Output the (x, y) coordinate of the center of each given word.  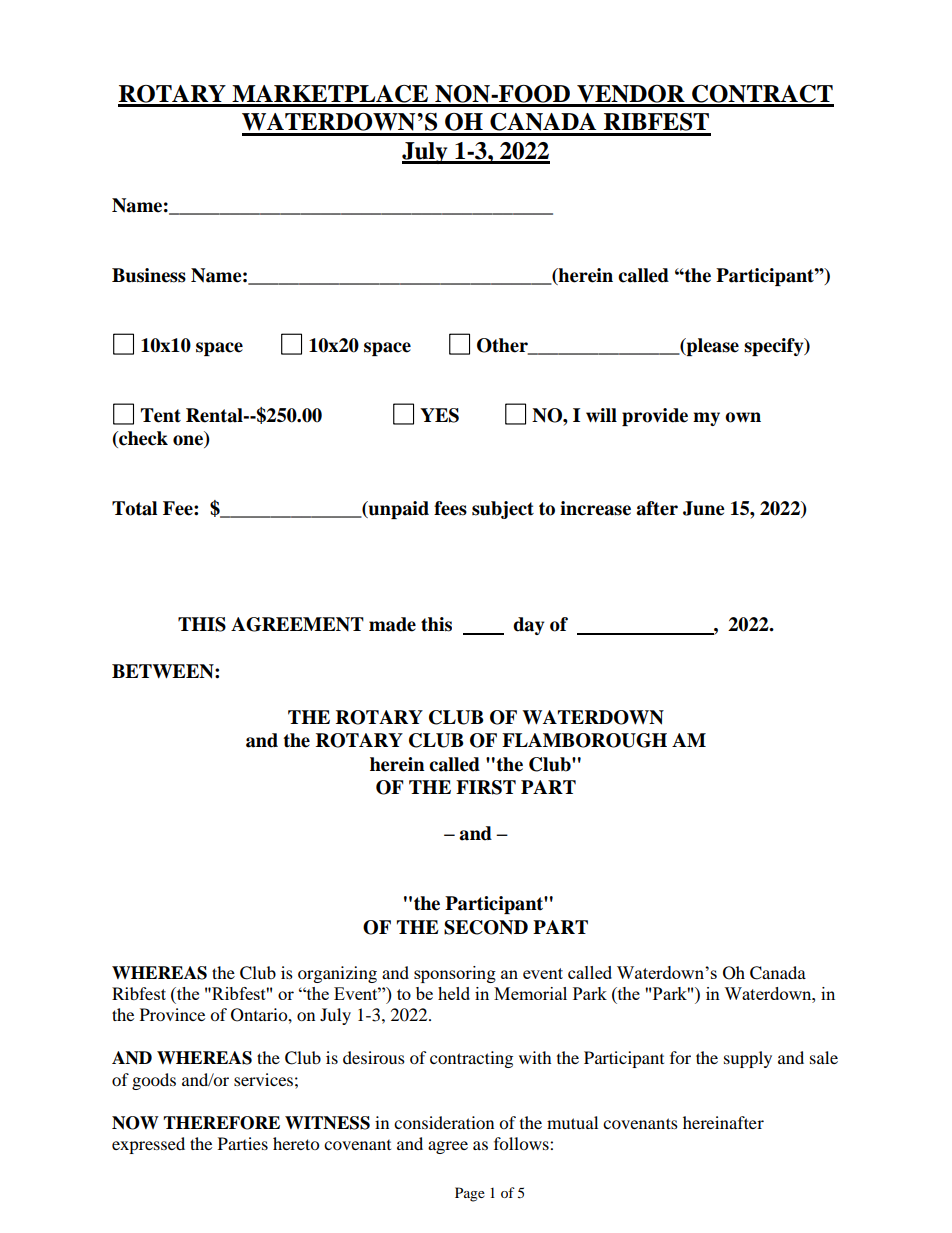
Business (149, 275)
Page (470, 1194)
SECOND (486, 927)
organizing (337, 974)
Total (134, 508)
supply (748, 1059)
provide (655, 417)
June (704, 508)
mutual (572, 1122)
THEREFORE (221, 1123)
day (529, 626)
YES (439, 415)
